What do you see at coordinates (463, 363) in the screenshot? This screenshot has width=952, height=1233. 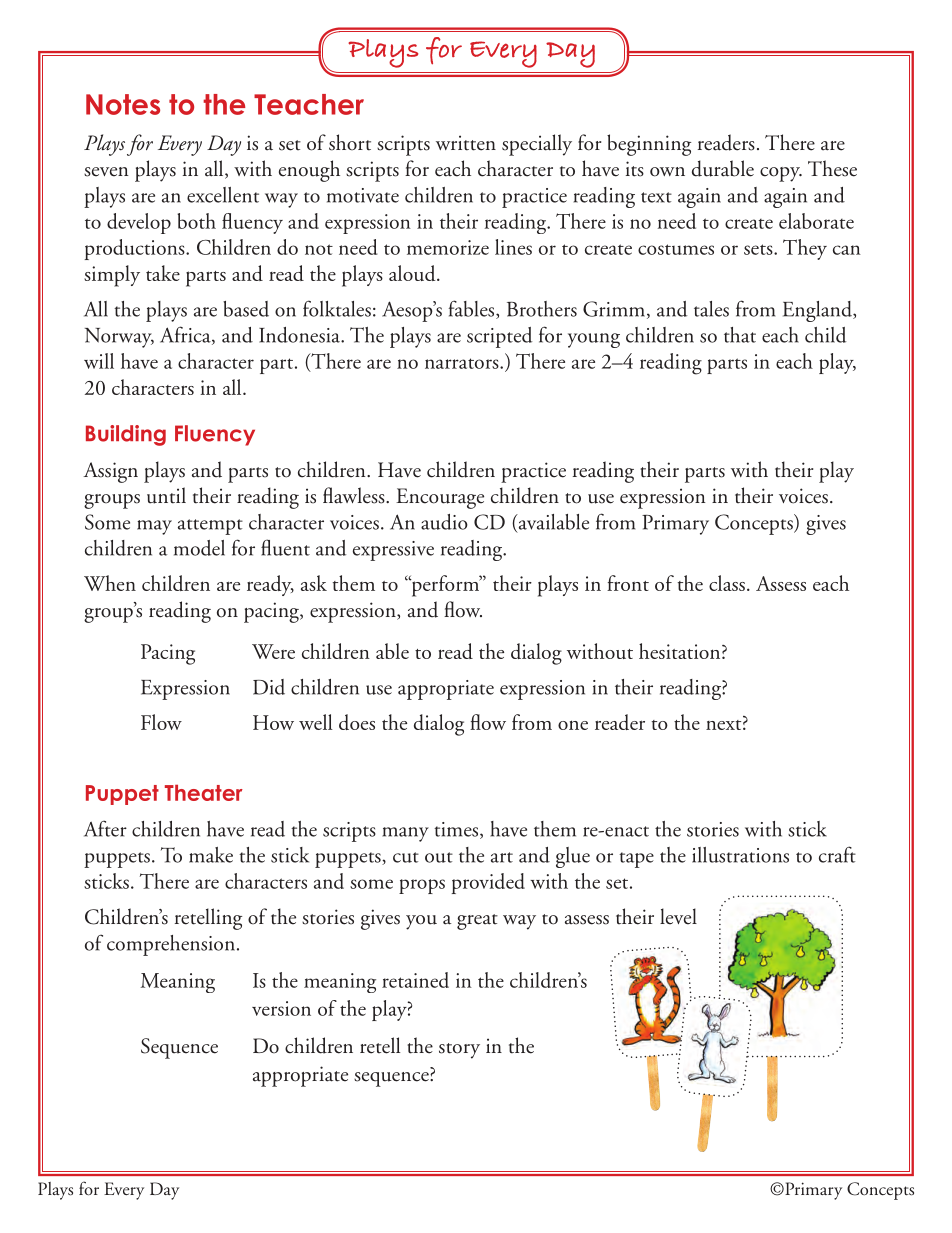 I see `narrators` at bounding box center [463, 363].
